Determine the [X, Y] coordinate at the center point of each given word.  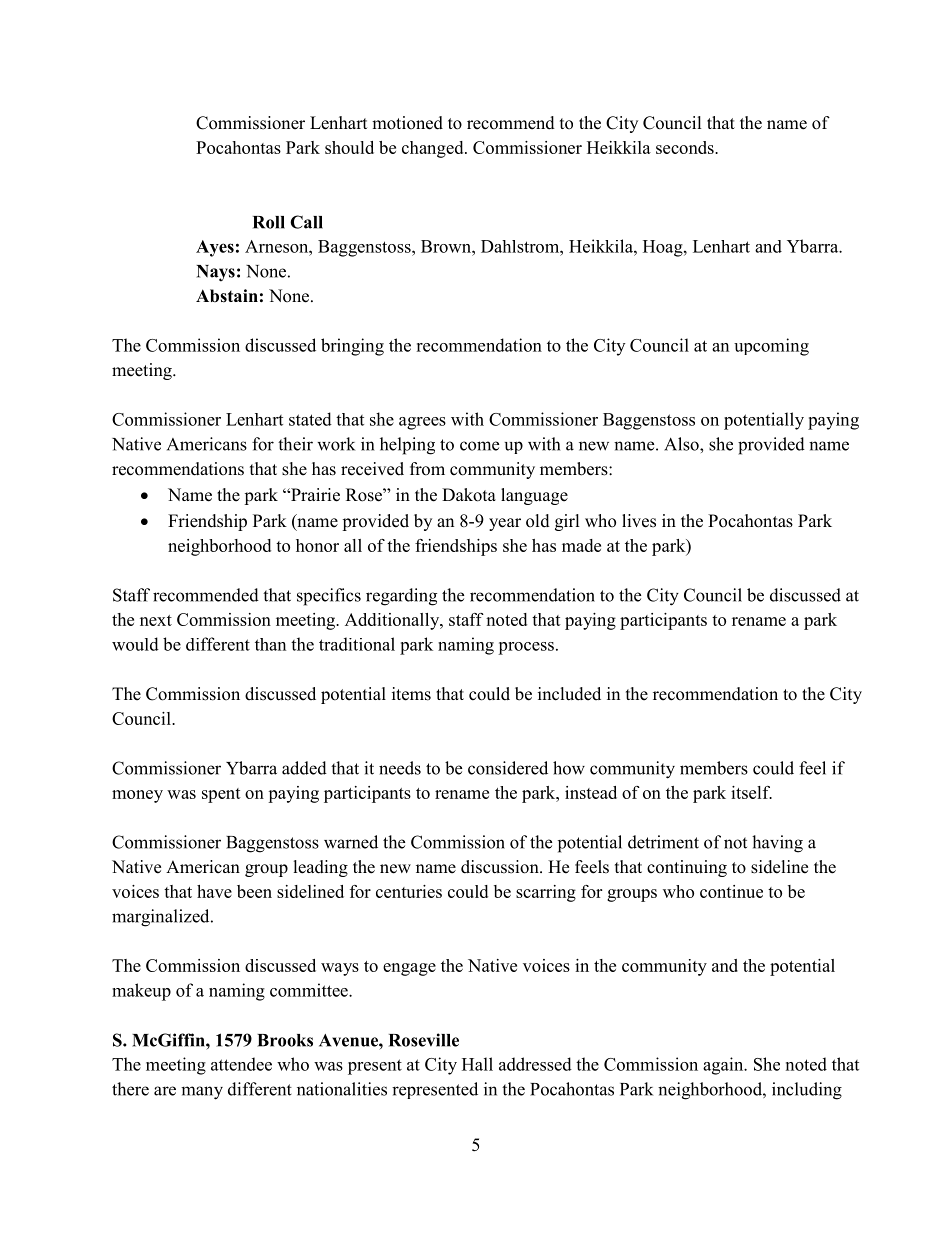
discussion [501, 867]
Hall [477, 1064]
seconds [686, 147]
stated [310, 419]
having [777, 844]
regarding [401, 597]
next [156, 620]
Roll [269, 222]
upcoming [771, 347]
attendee [241, 1064]
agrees [422, 423]
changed [434, 149]
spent [221, 795]
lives [639, 521]
